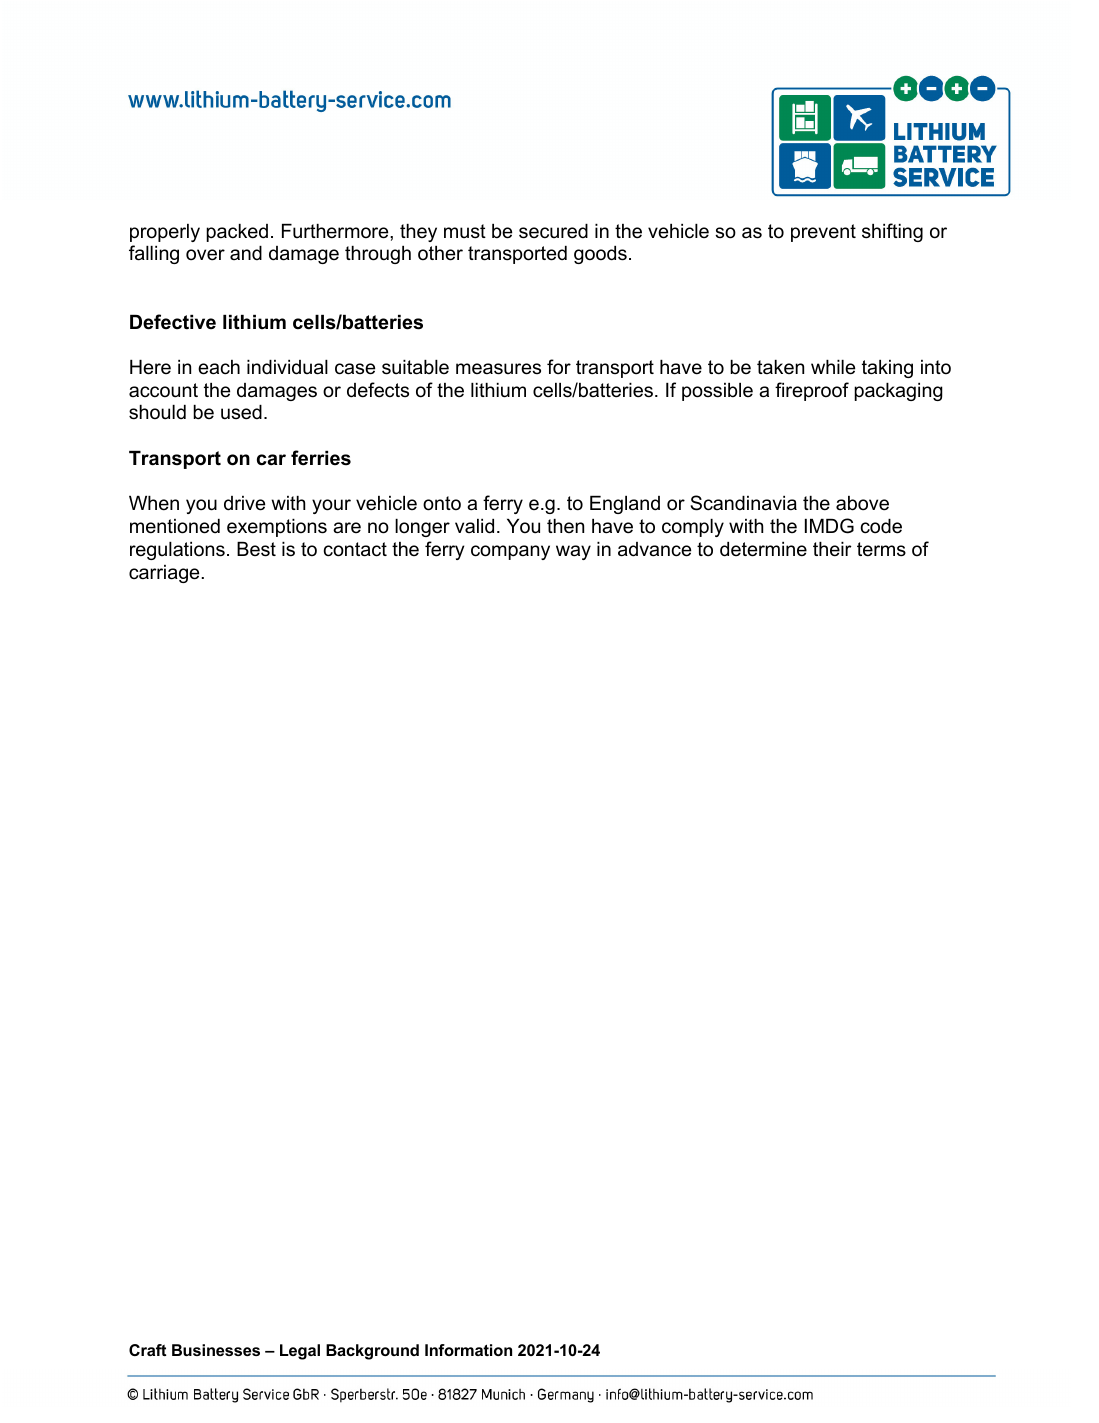  What do you see at coordinates (510, 552) in the screenshot?
I see `company` at bounding box center [510, 552].
